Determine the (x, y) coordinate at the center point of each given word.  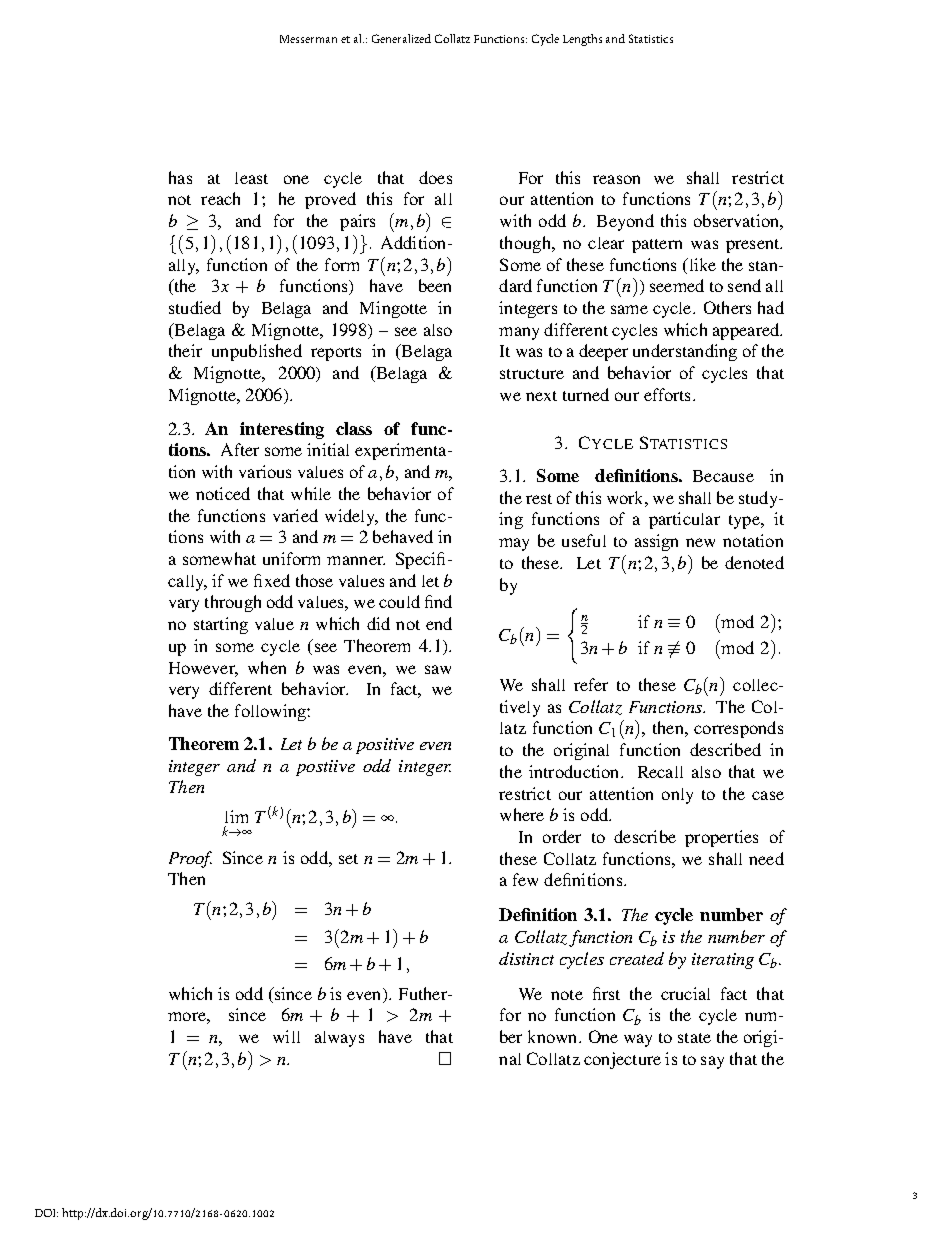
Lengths (582, 40)
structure (532, 374)
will (286, 1036)
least (251, 178)
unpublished (257, 352)
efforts (667, 394)
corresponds (738, 729)
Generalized (401, 38)
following (271, 712)
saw (438, 669)
